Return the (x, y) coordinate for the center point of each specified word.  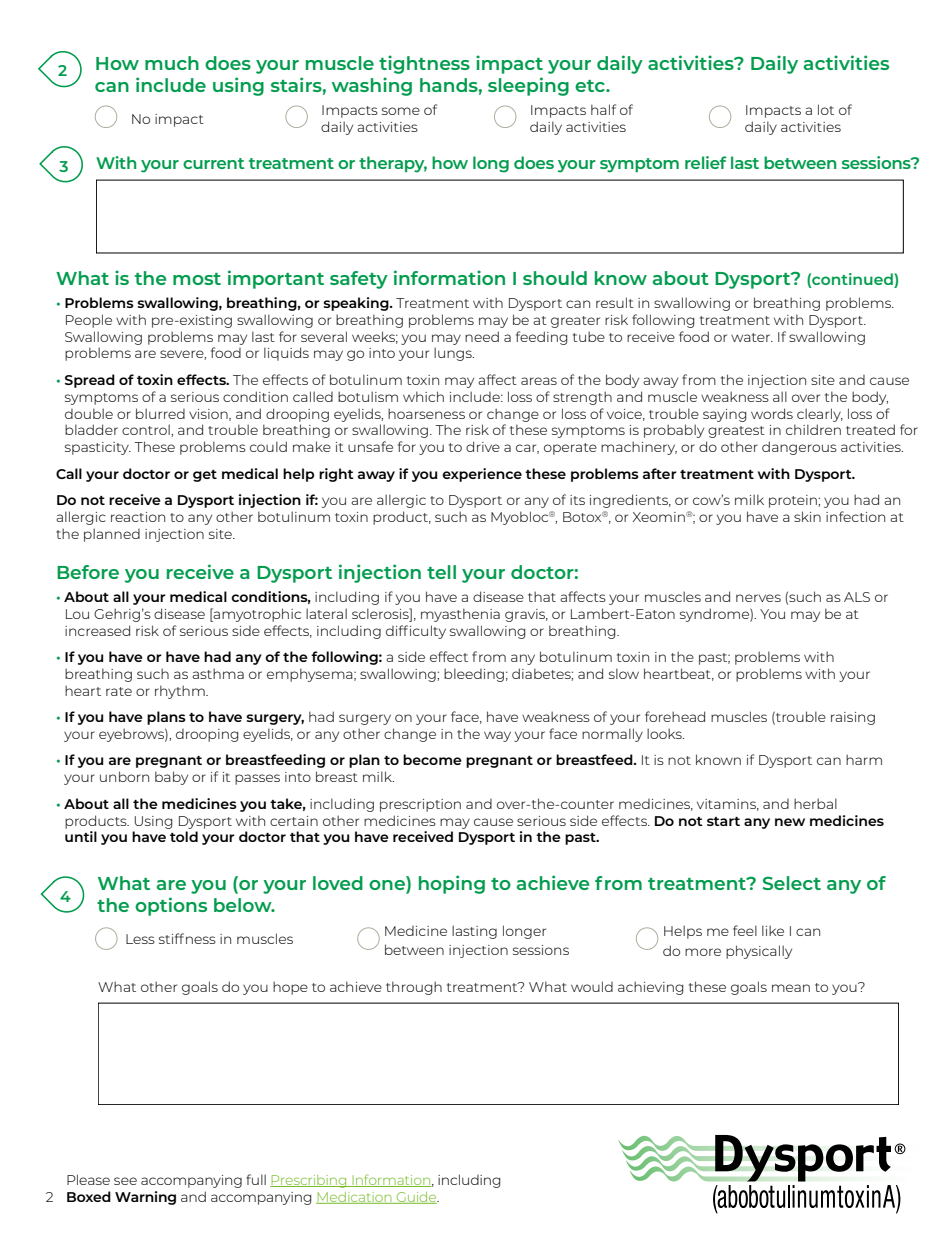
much (172, 63)
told (184, 836)
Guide (416, 1198)
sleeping (528, 86)
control (147, 429)
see (125, 1181)
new (790, 822)
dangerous (799, 448)
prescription (420, 805)
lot (826, 109)
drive (483, 446)
